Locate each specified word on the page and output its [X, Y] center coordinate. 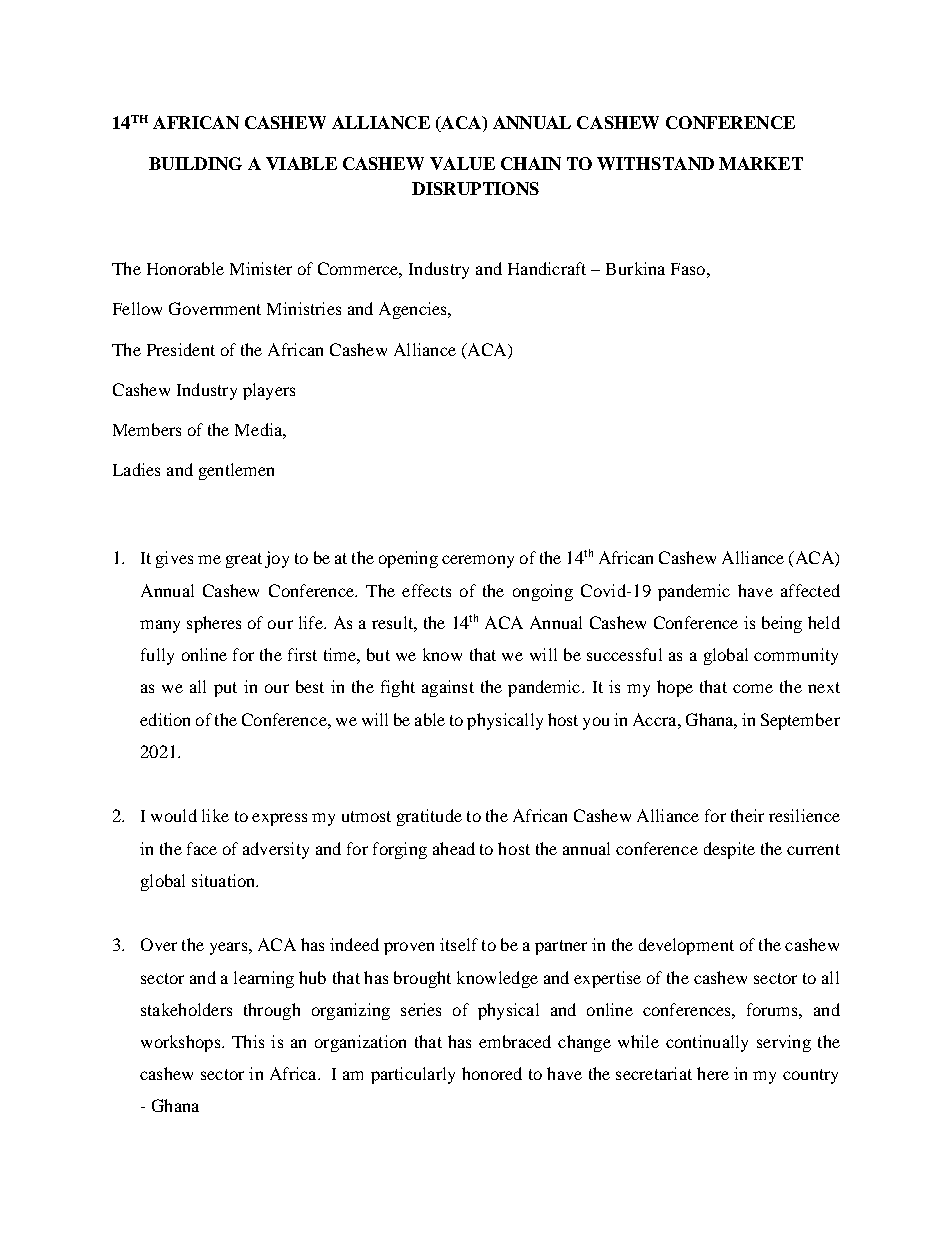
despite [729, 850]
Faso [688, 269]
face [202, 848]
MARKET [761, 163]
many [160, 626]
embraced [515, 1041]
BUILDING [195, 163]
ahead [454, 848]
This [248, 1041]
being [782, 624]
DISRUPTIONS [475, 188]
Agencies [414, 310]
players [269, 391]
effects [426, 590]
